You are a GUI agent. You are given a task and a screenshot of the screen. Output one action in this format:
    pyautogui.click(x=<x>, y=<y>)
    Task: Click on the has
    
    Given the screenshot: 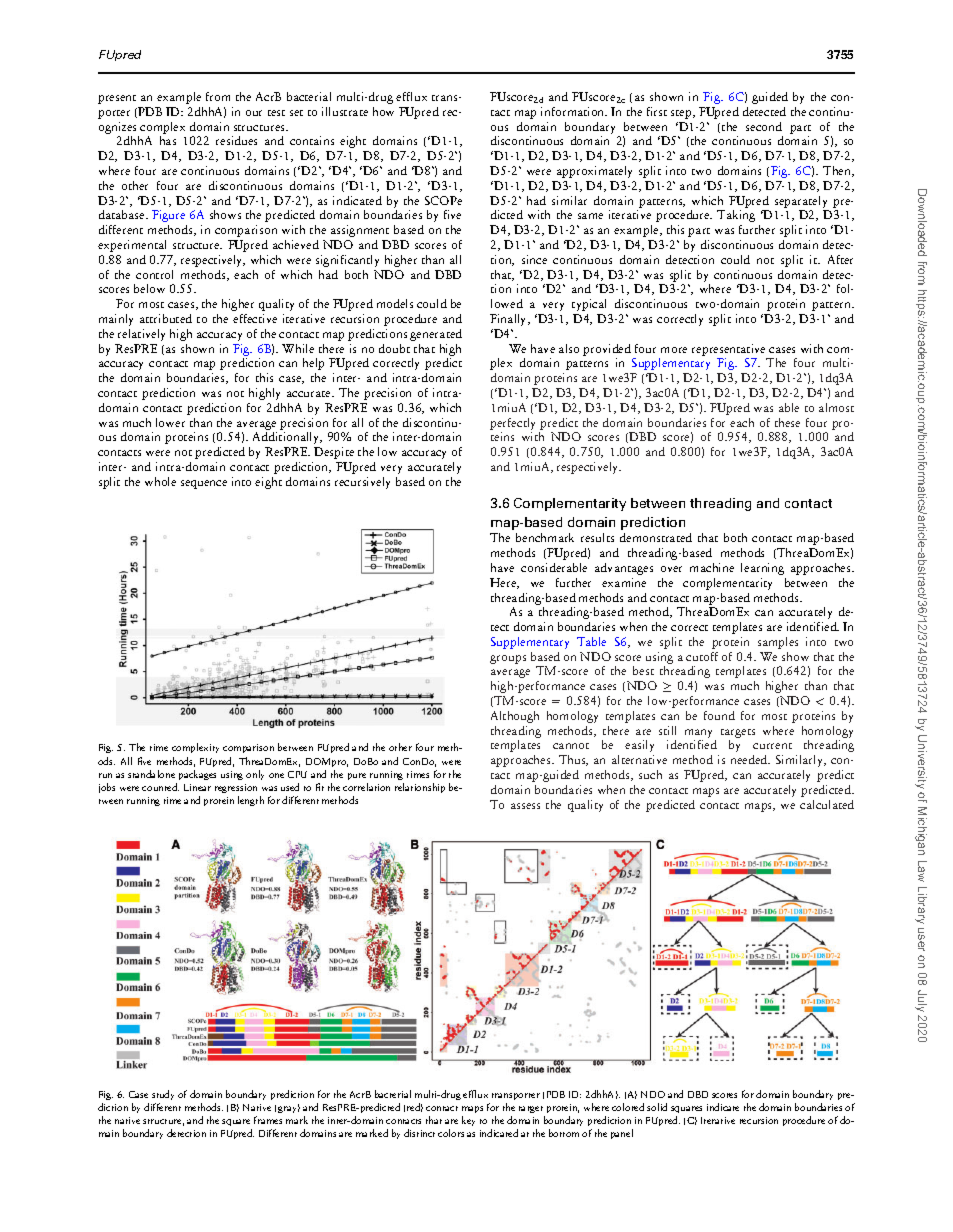 What is the action you would take?
    pyautogui.click(x=168, y=140)
